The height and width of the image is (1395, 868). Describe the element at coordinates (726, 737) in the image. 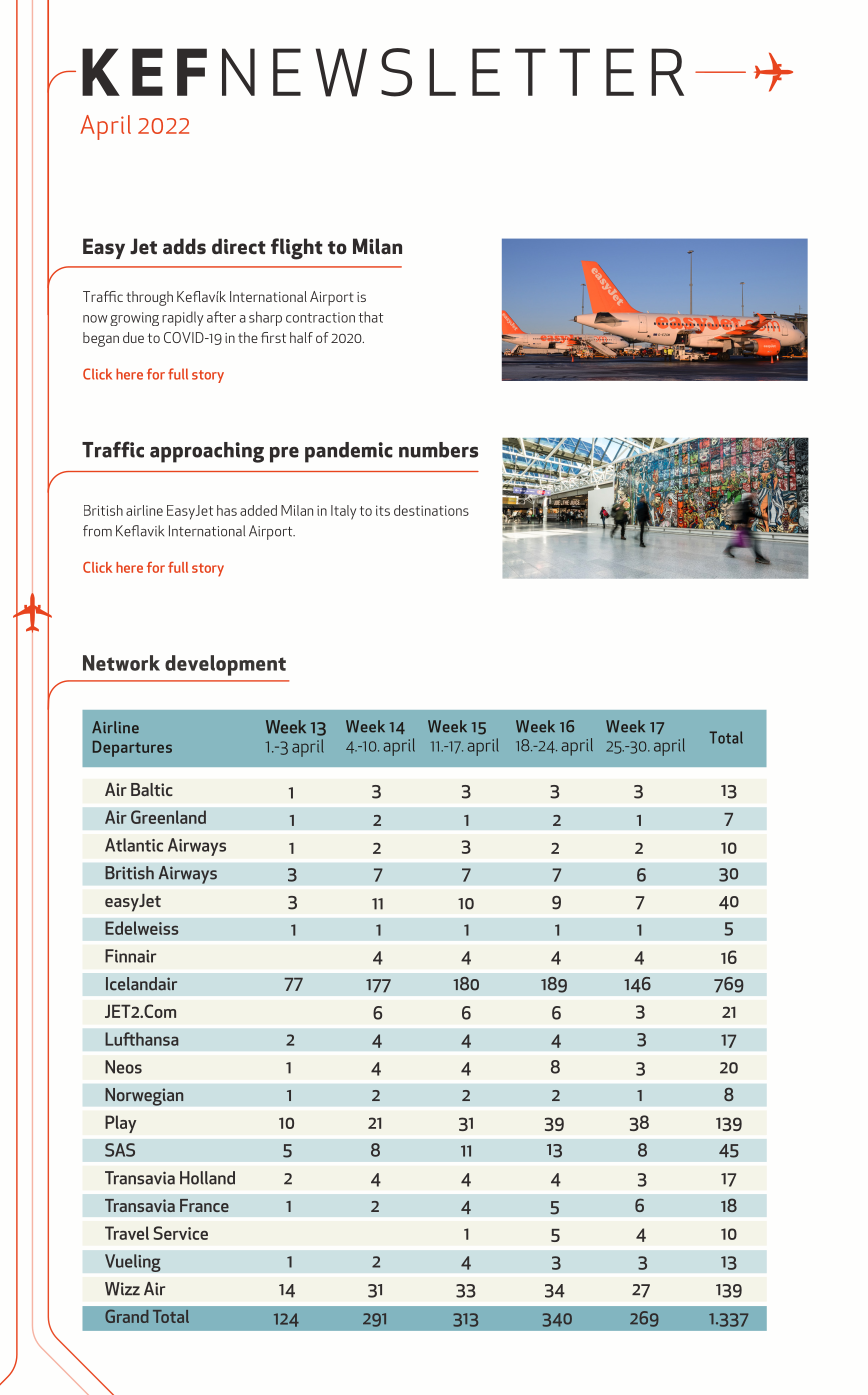

I see `Total` at that location.
